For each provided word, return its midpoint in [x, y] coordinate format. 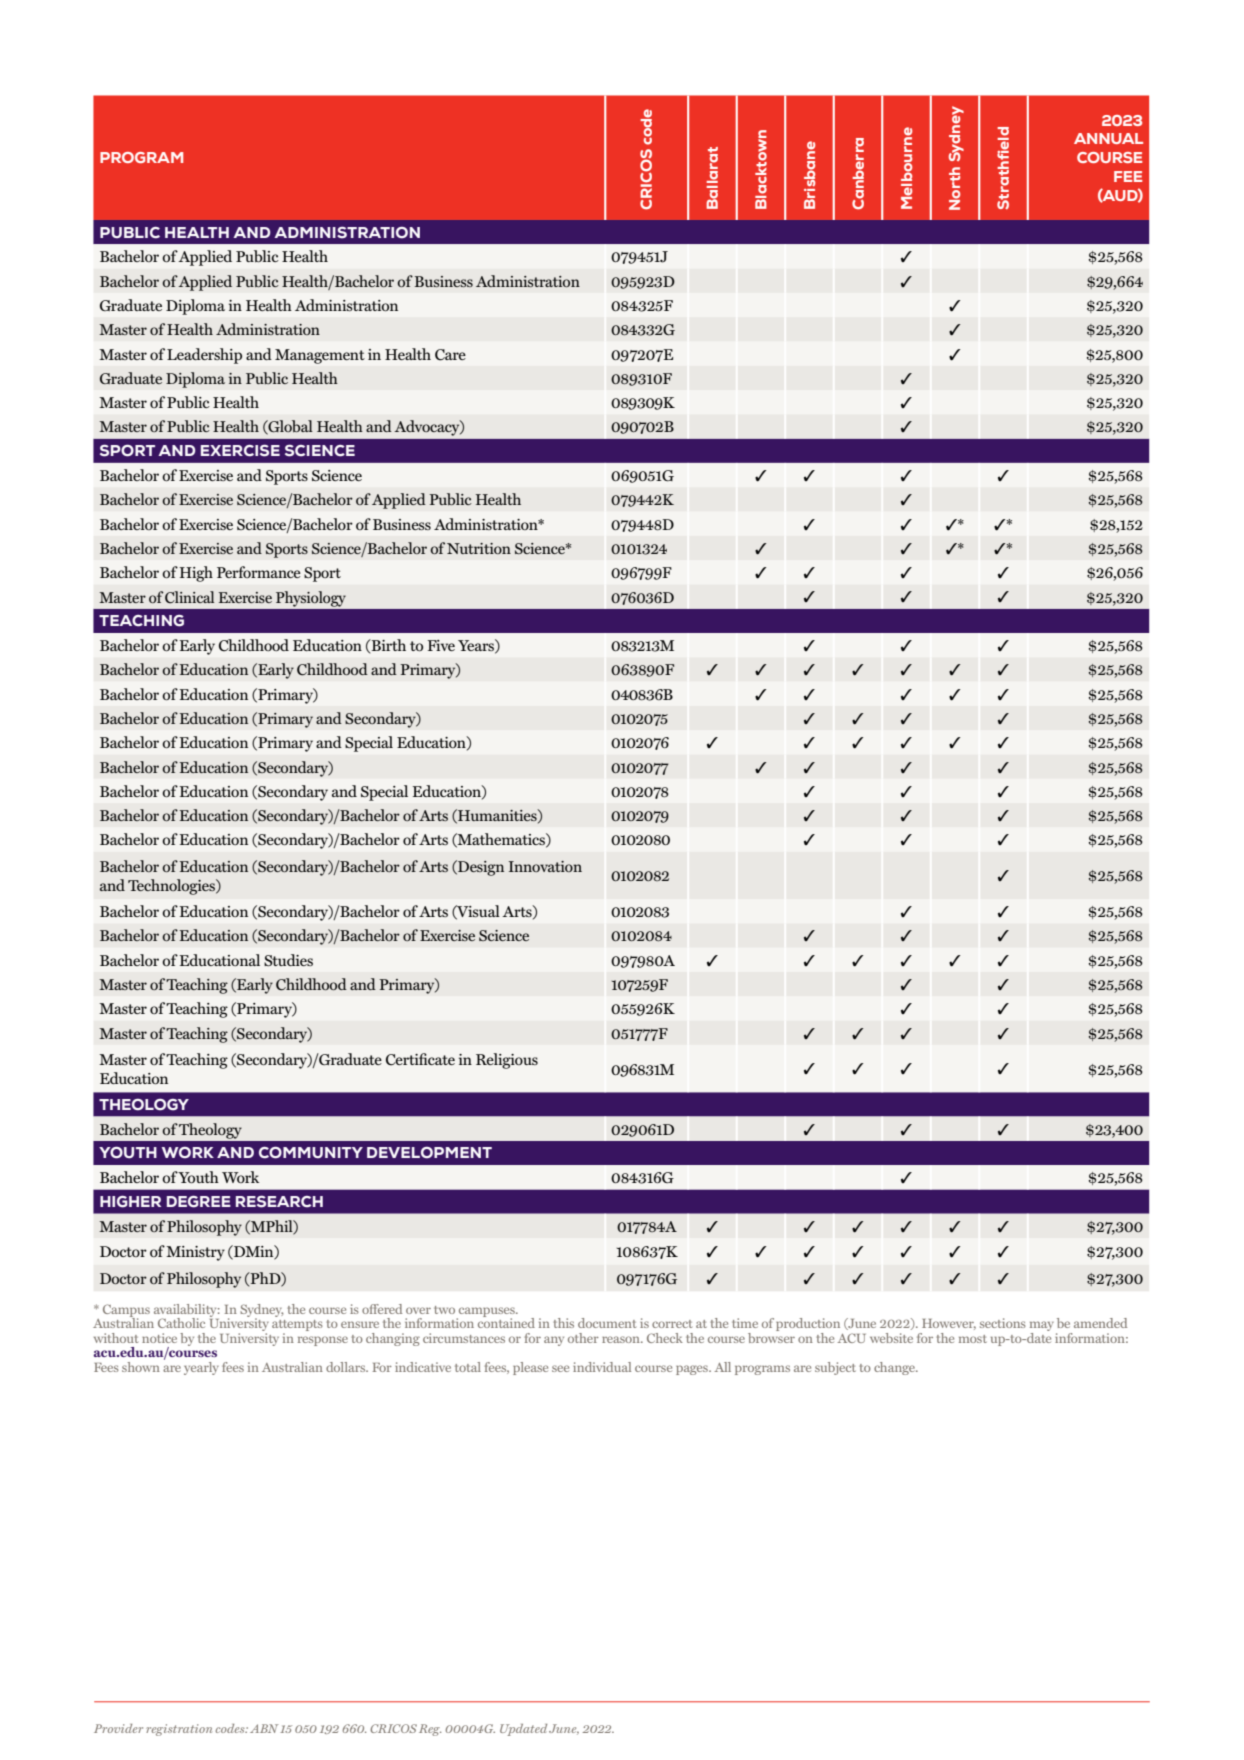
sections [1003, 1323]
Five [441, 645]
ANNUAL [1108, 138]
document [607, 1323]
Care [450, 355]
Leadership [204, 356]
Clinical [189, 597]
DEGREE [199, 1202]
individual [602, 1367]
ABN [264, 1728]
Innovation [545, 866]
